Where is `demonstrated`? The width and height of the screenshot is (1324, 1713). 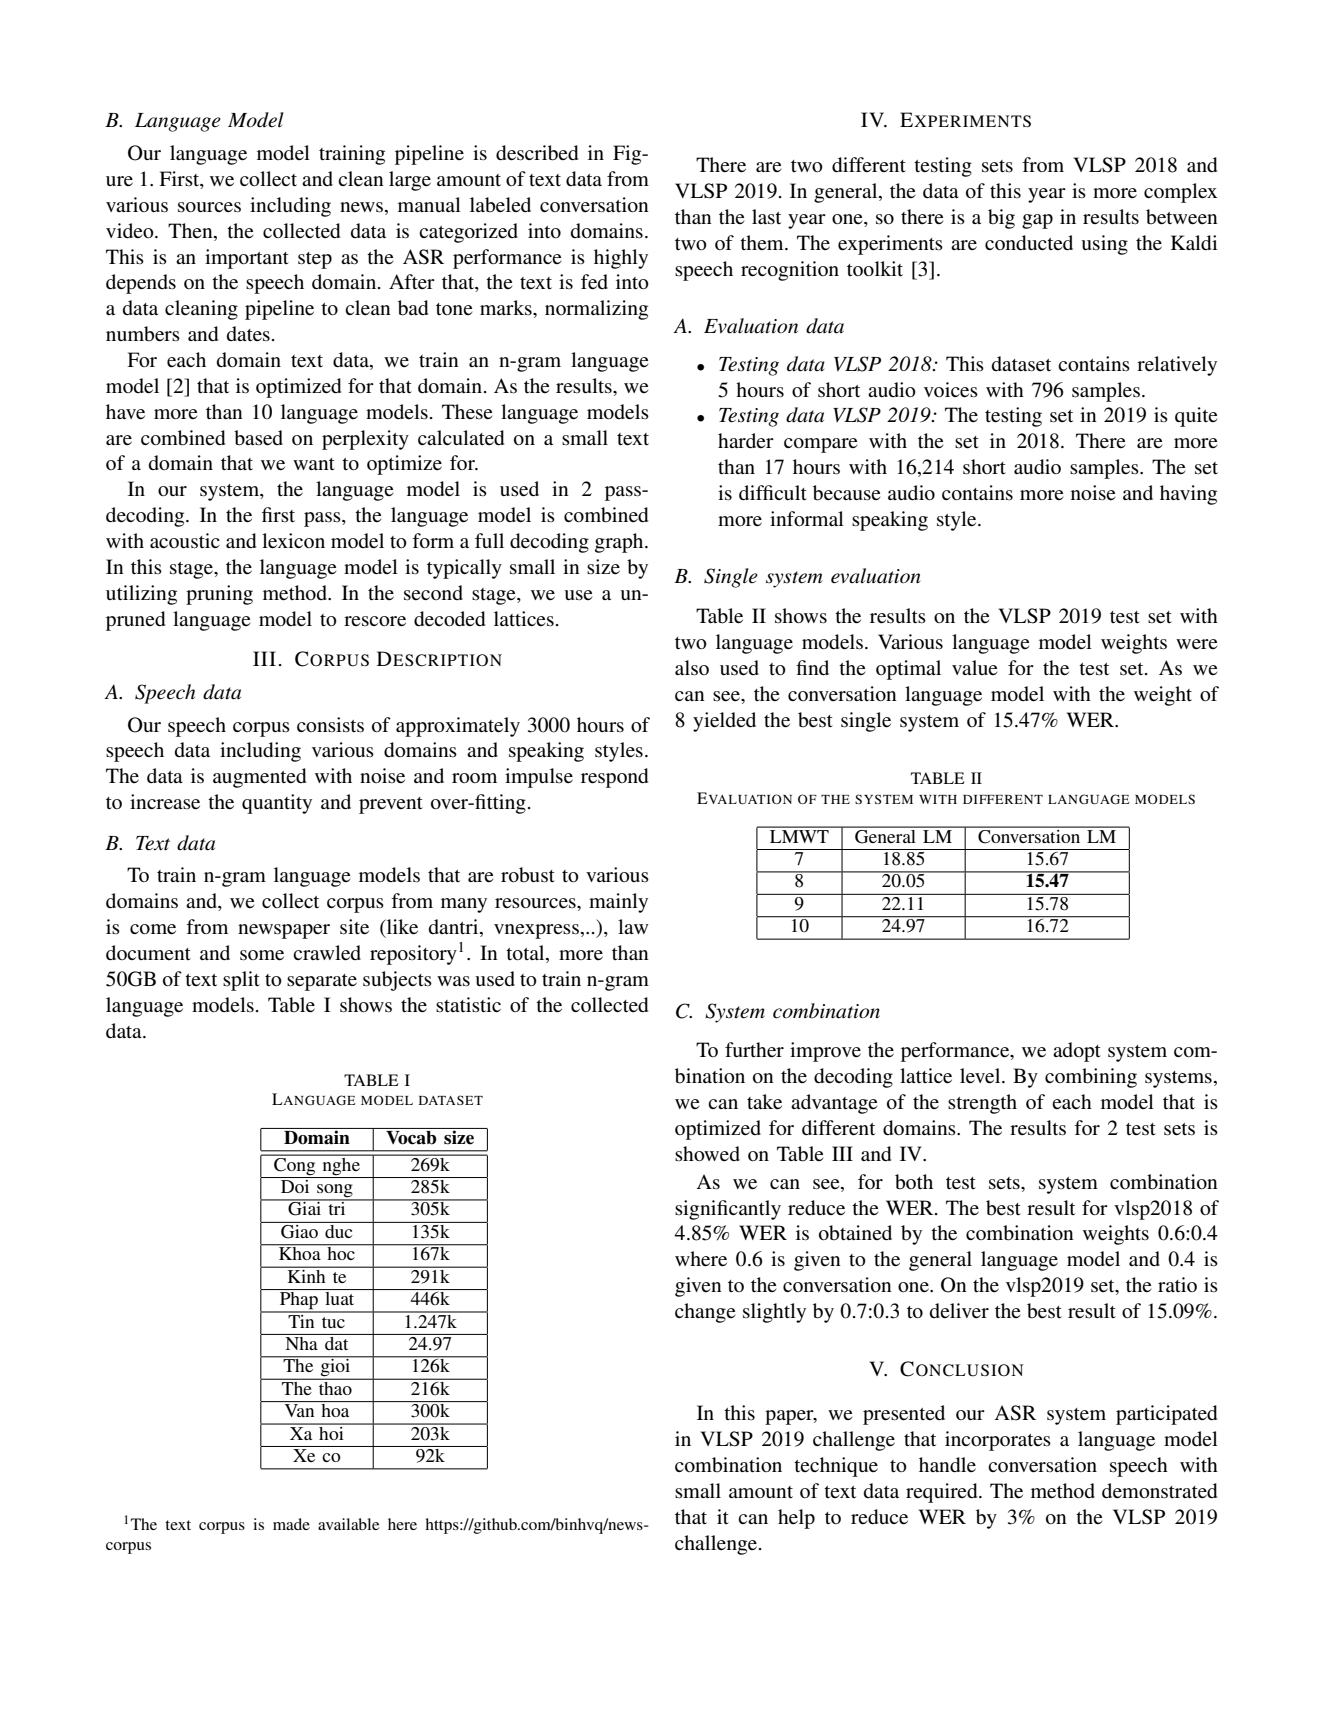 demonstrated is located at coordinates (1159, 1491).
